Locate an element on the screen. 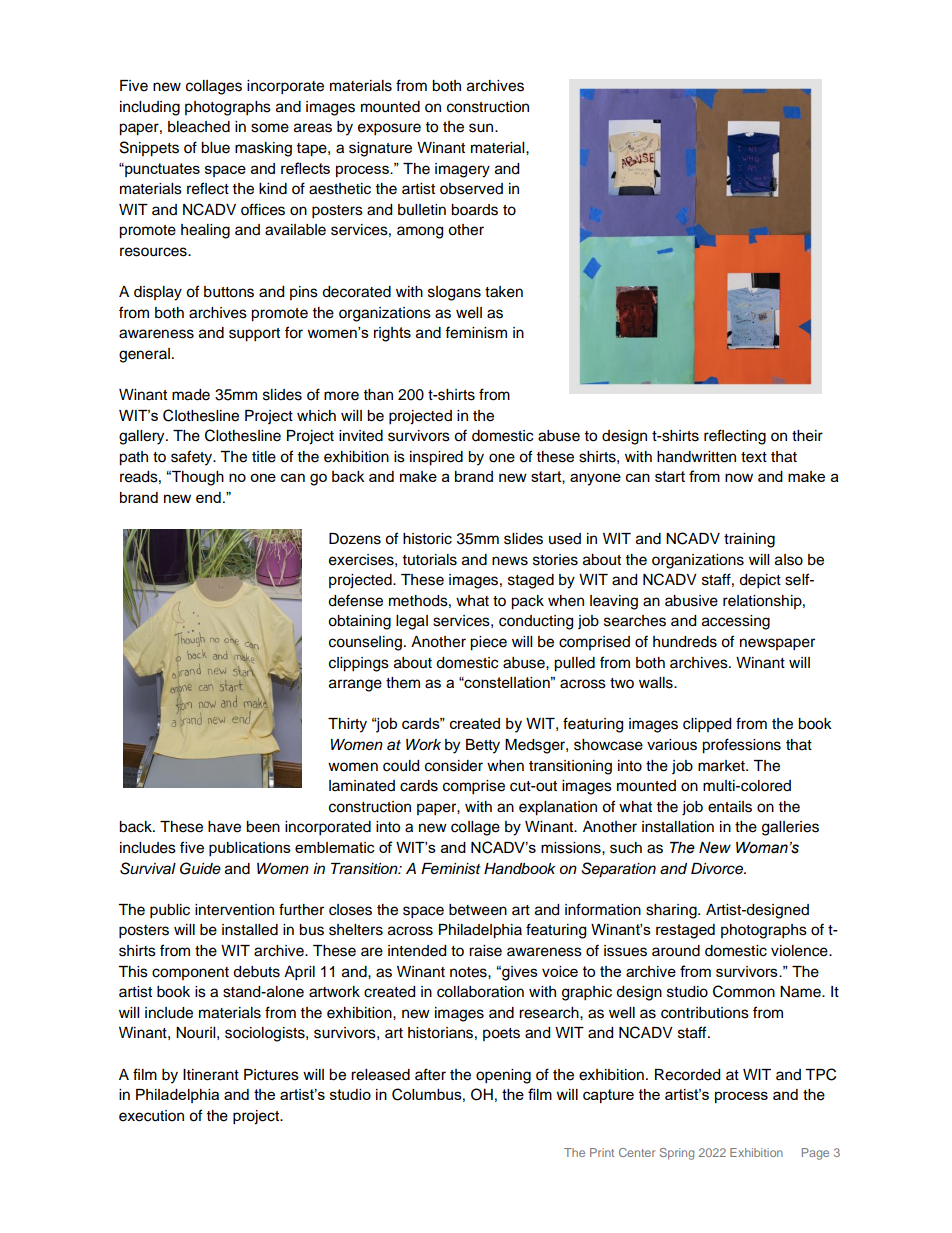  imagery is located at coordinates (462, 170).
